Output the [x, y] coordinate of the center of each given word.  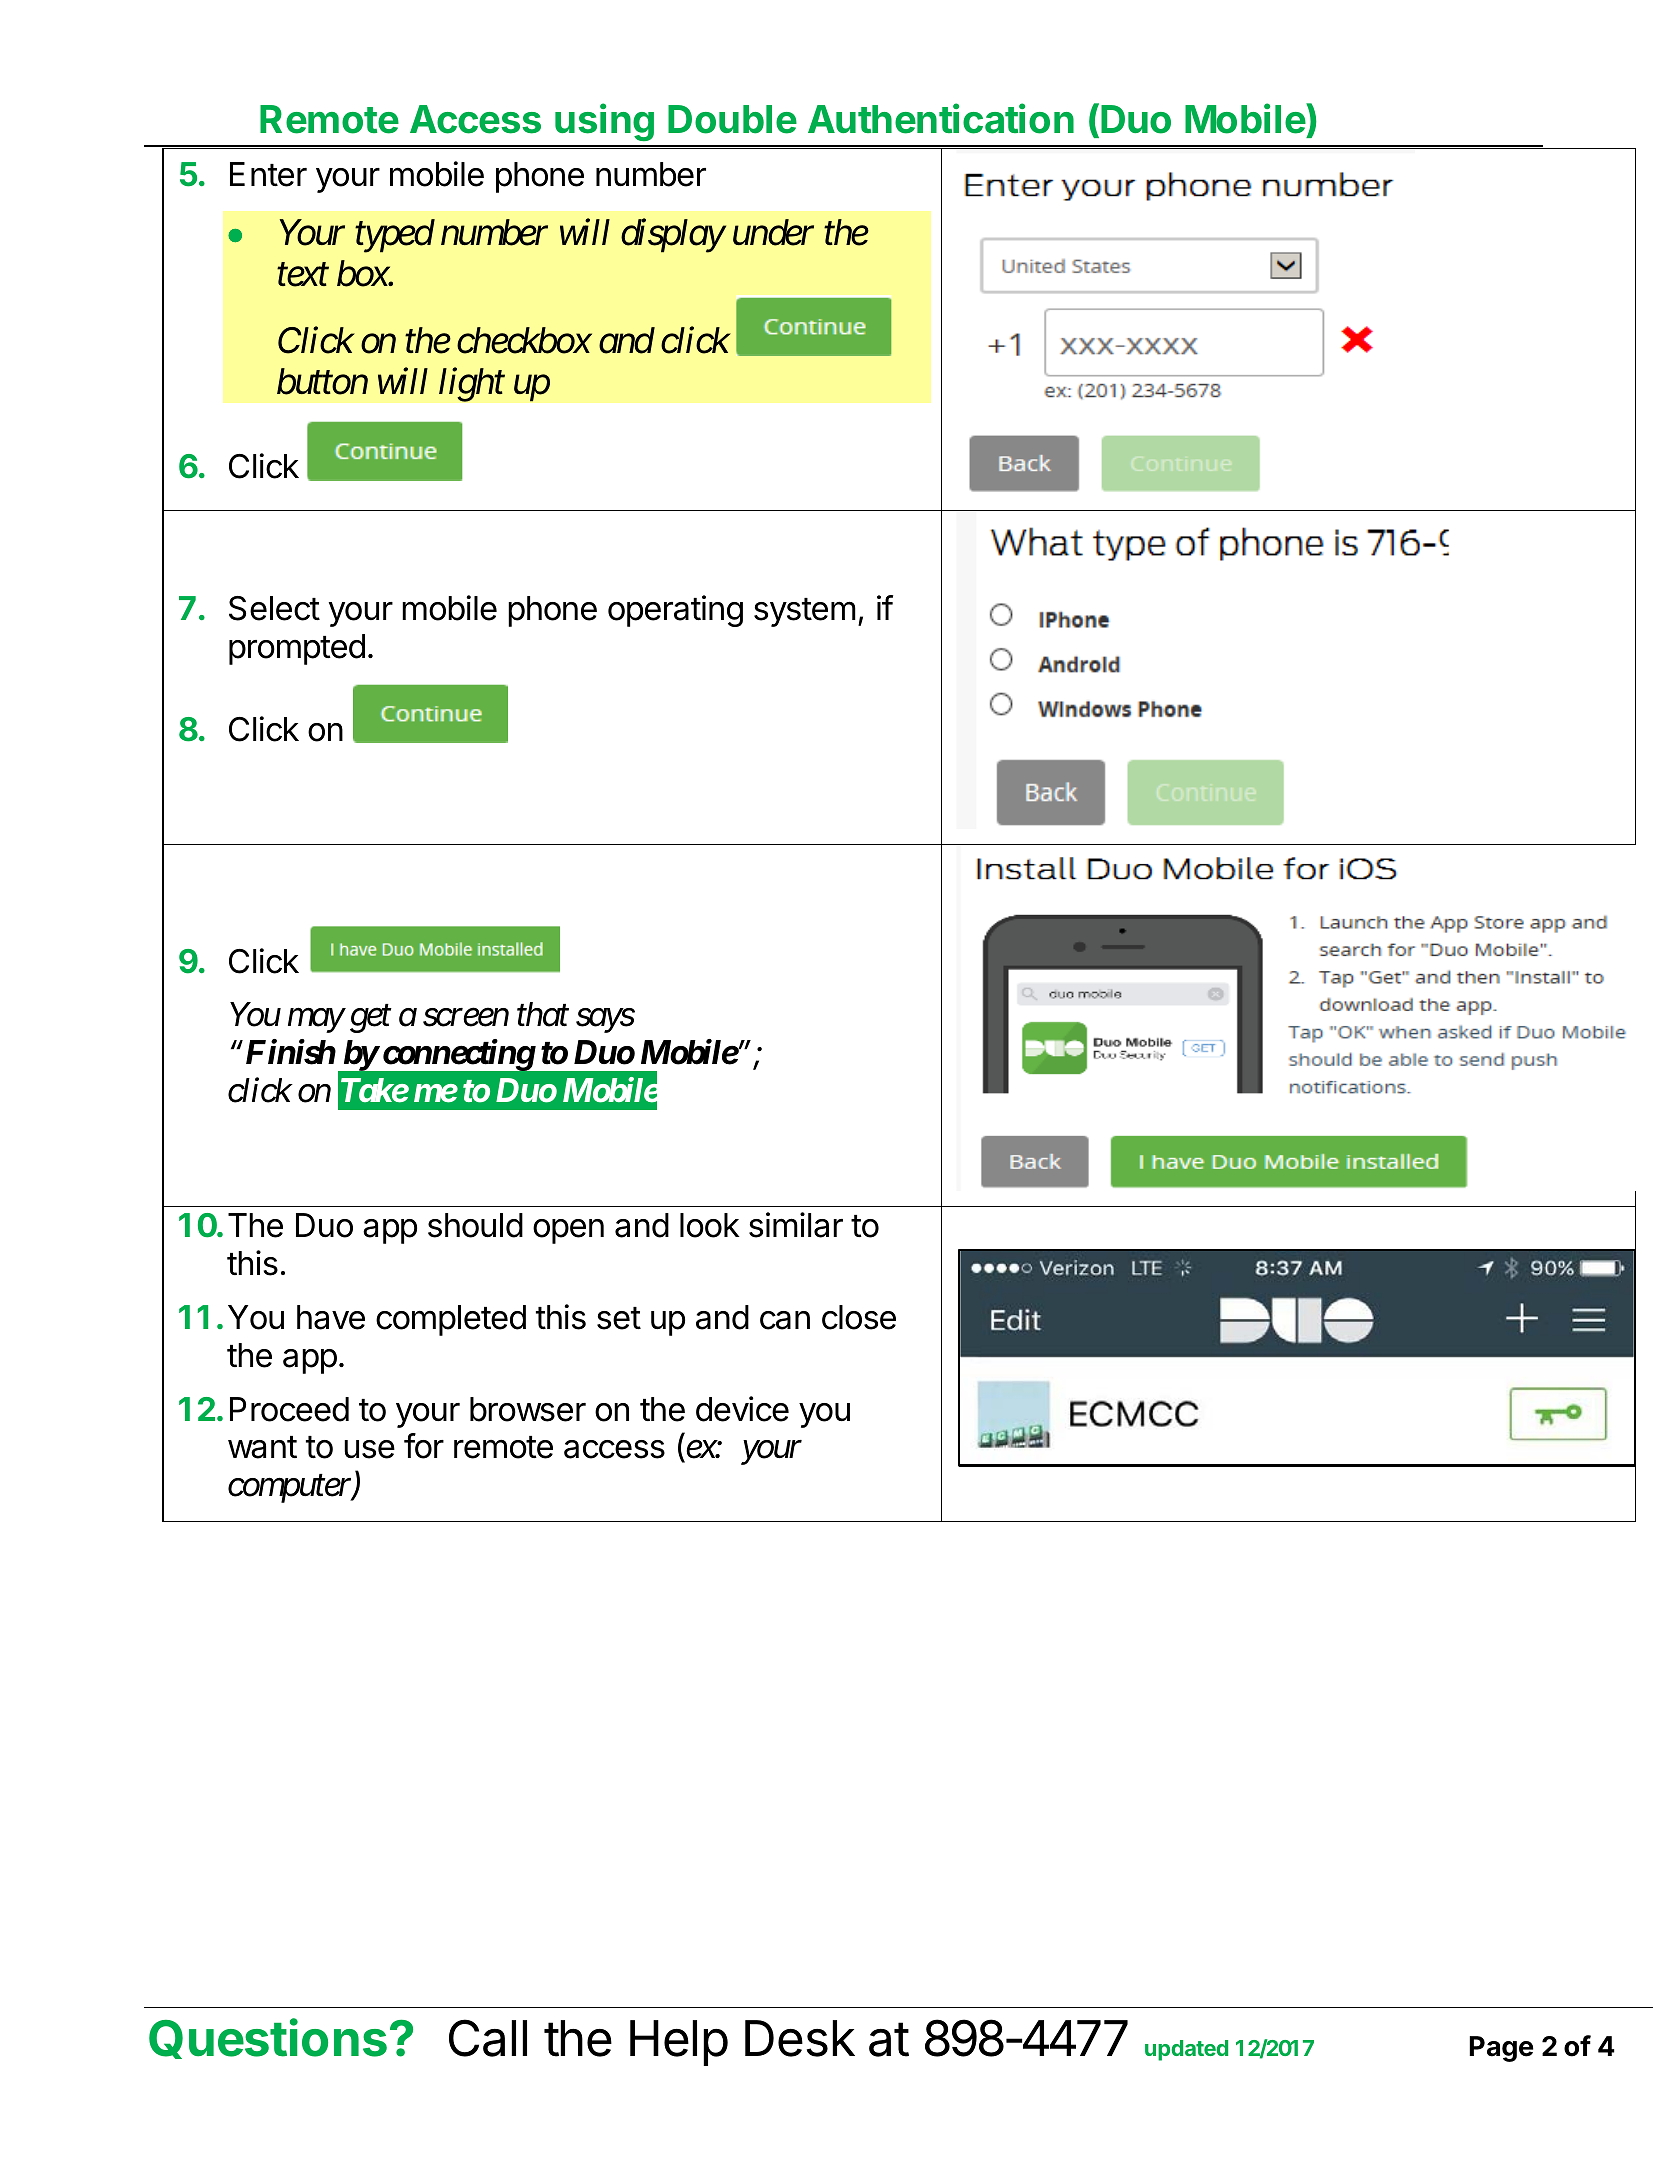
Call [488, 2038]
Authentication [941, 119]
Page [1501, 2049]
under [773, 232]
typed [395, 236]
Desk [800, 2038]
